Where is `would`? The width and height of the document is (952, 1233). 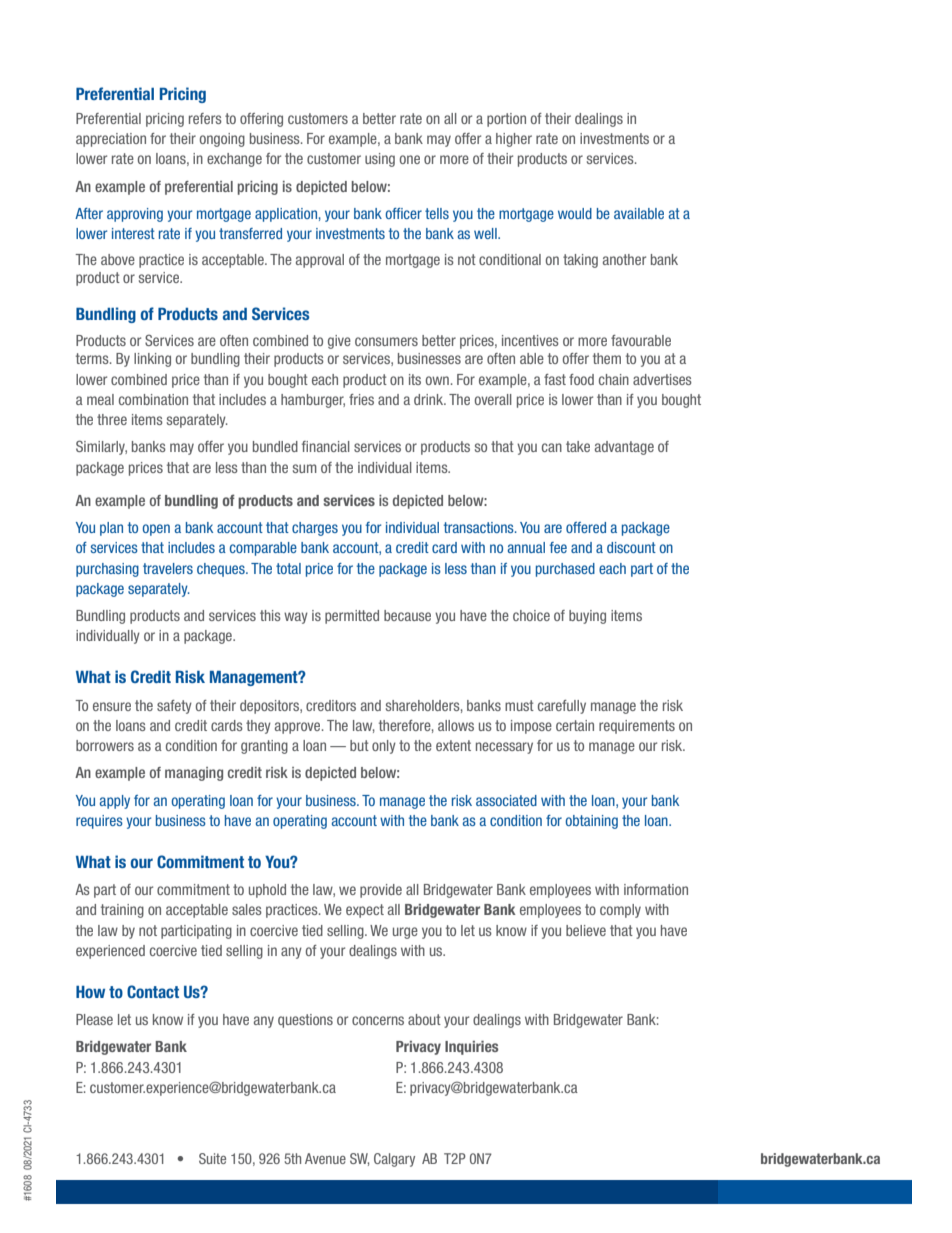 would is located at coordinates (575, 213).
